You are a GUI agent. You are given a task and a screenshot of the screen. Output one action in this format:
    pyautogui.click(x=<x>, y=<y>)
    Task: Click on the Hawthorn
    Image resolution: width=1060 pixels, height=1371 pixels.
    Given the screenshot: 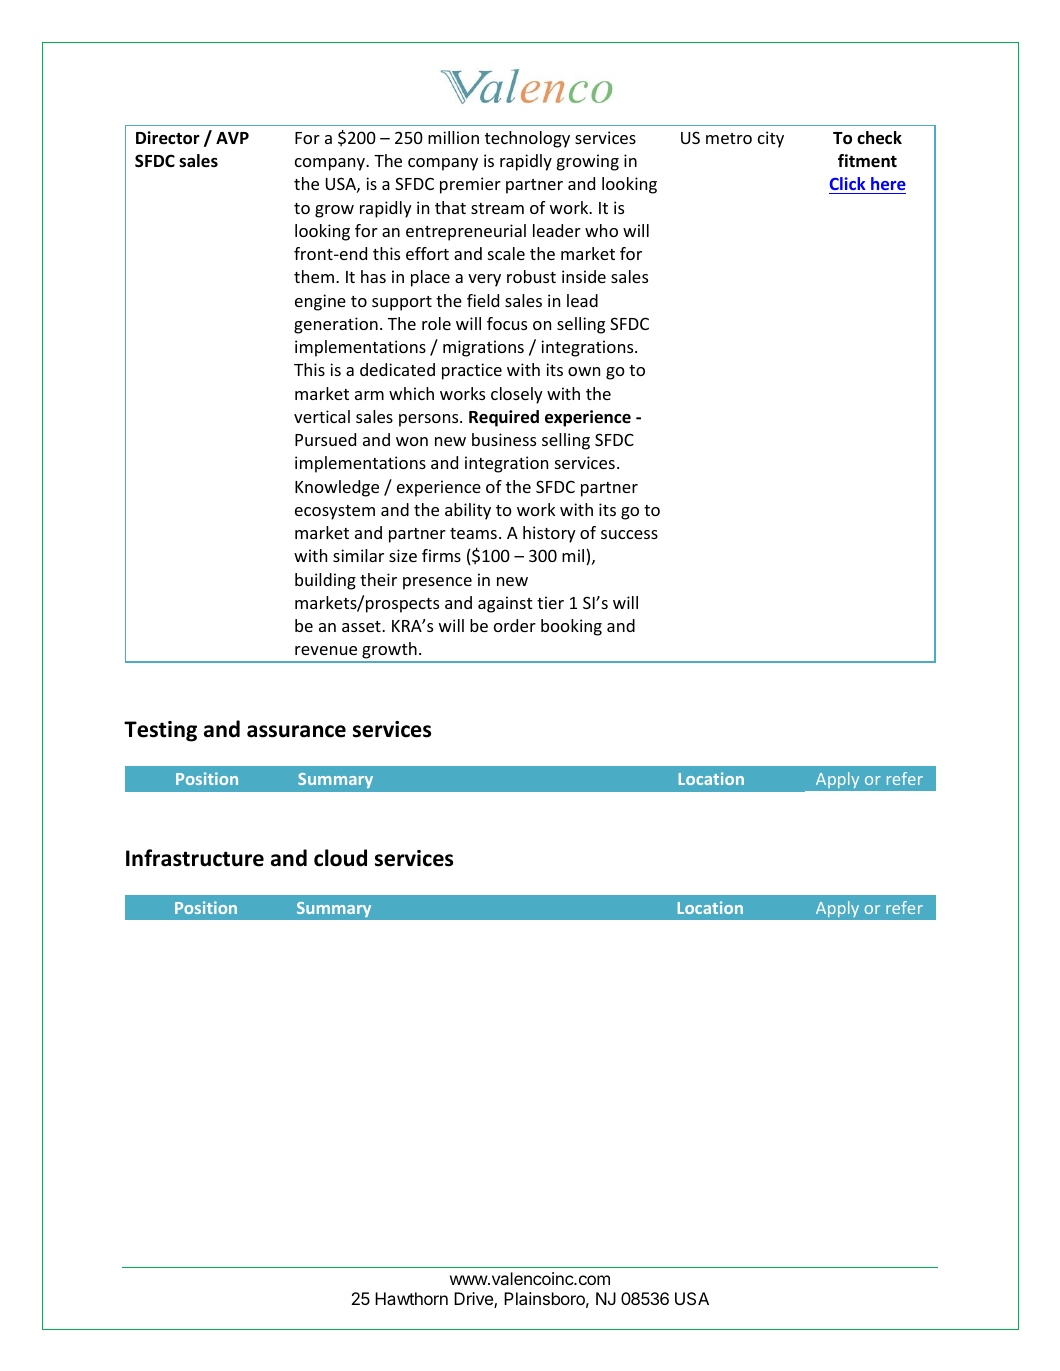 What is the action you would take?
    pyautogui.click(x=411, y=1298)
